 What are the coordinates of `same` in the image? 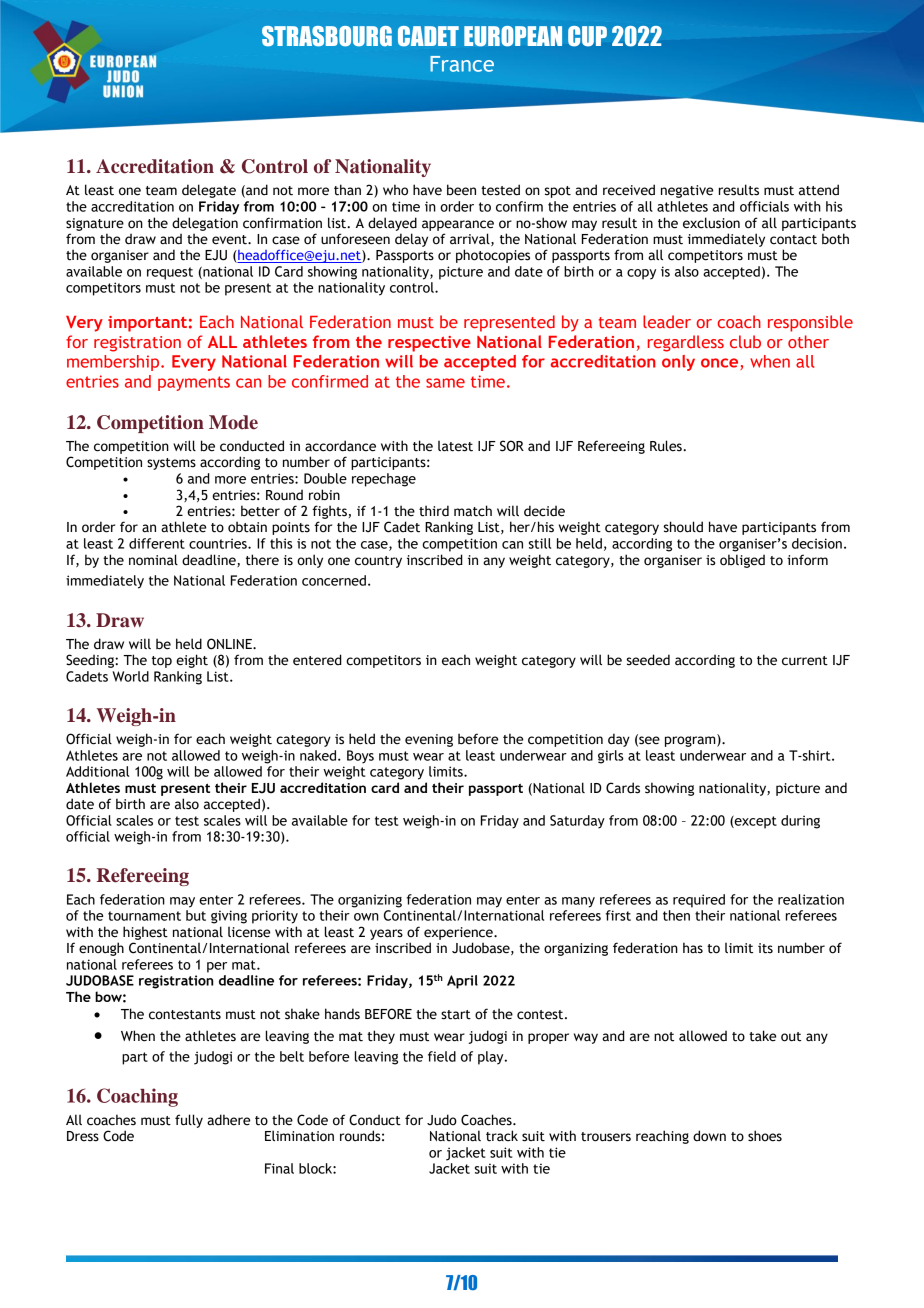 It's located at (445, 383).
